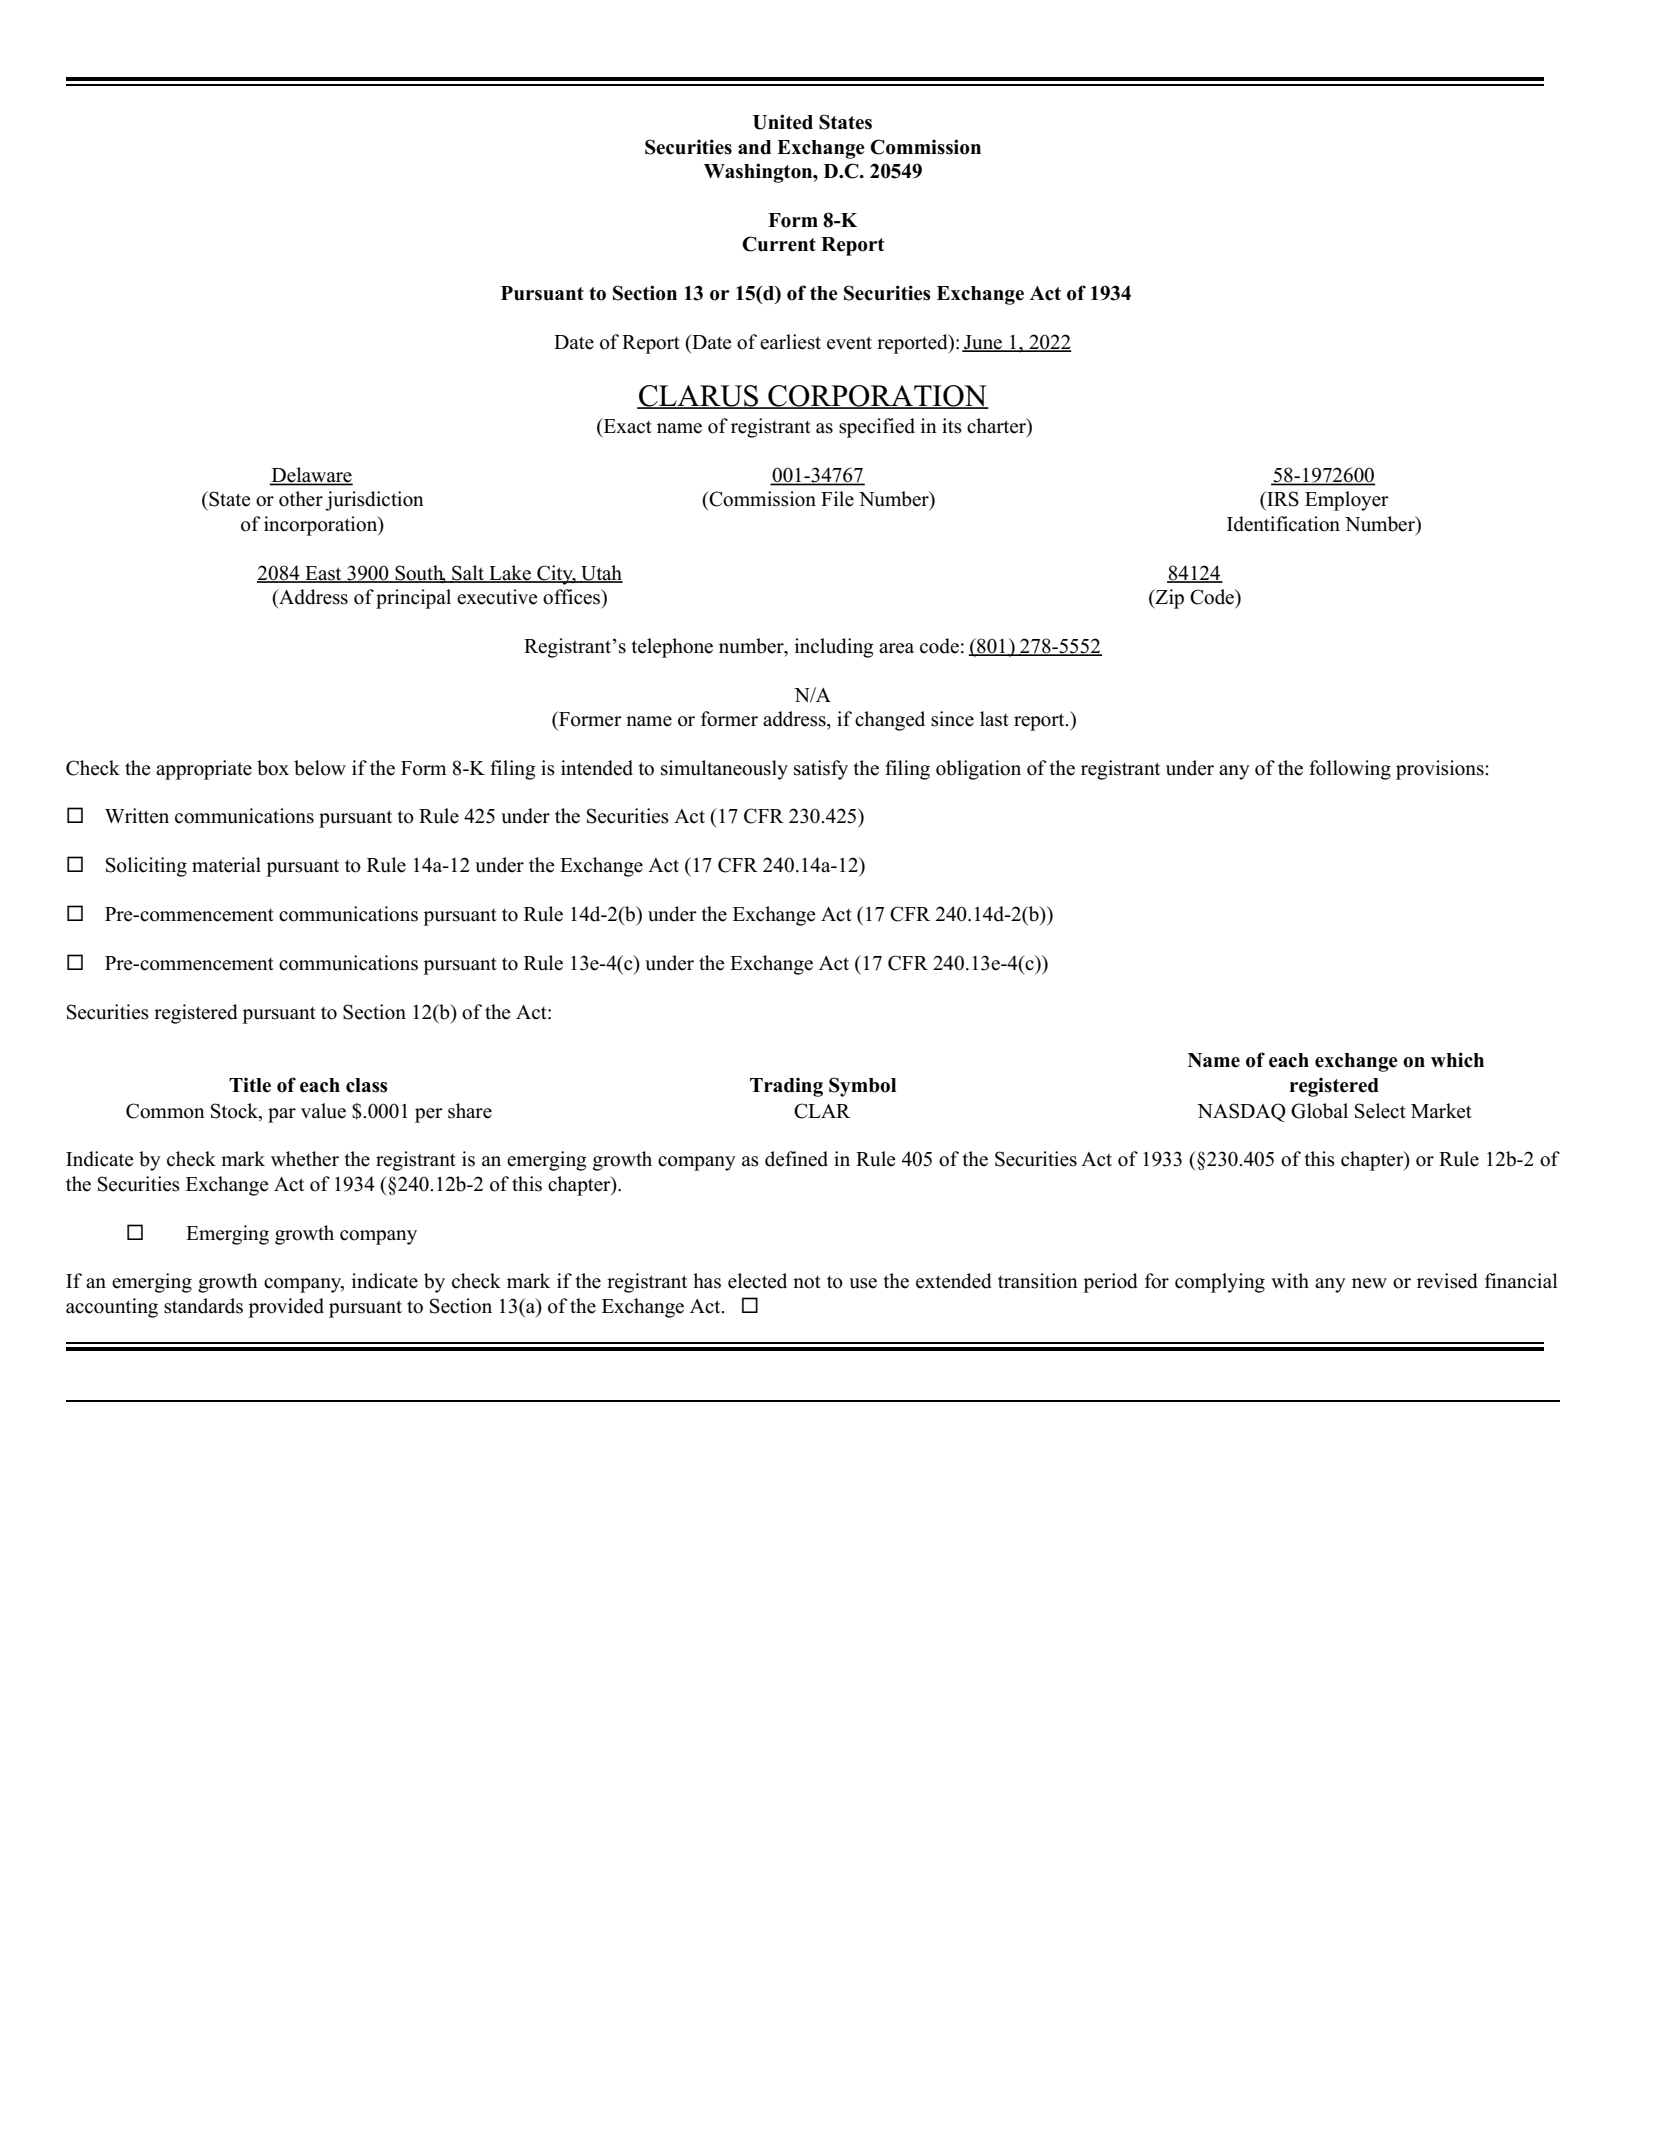 This page has width=1658, height=2146. What do you see at coordinates (783, 122) in the page?
I see `United` at bounding box center [783, 122].
